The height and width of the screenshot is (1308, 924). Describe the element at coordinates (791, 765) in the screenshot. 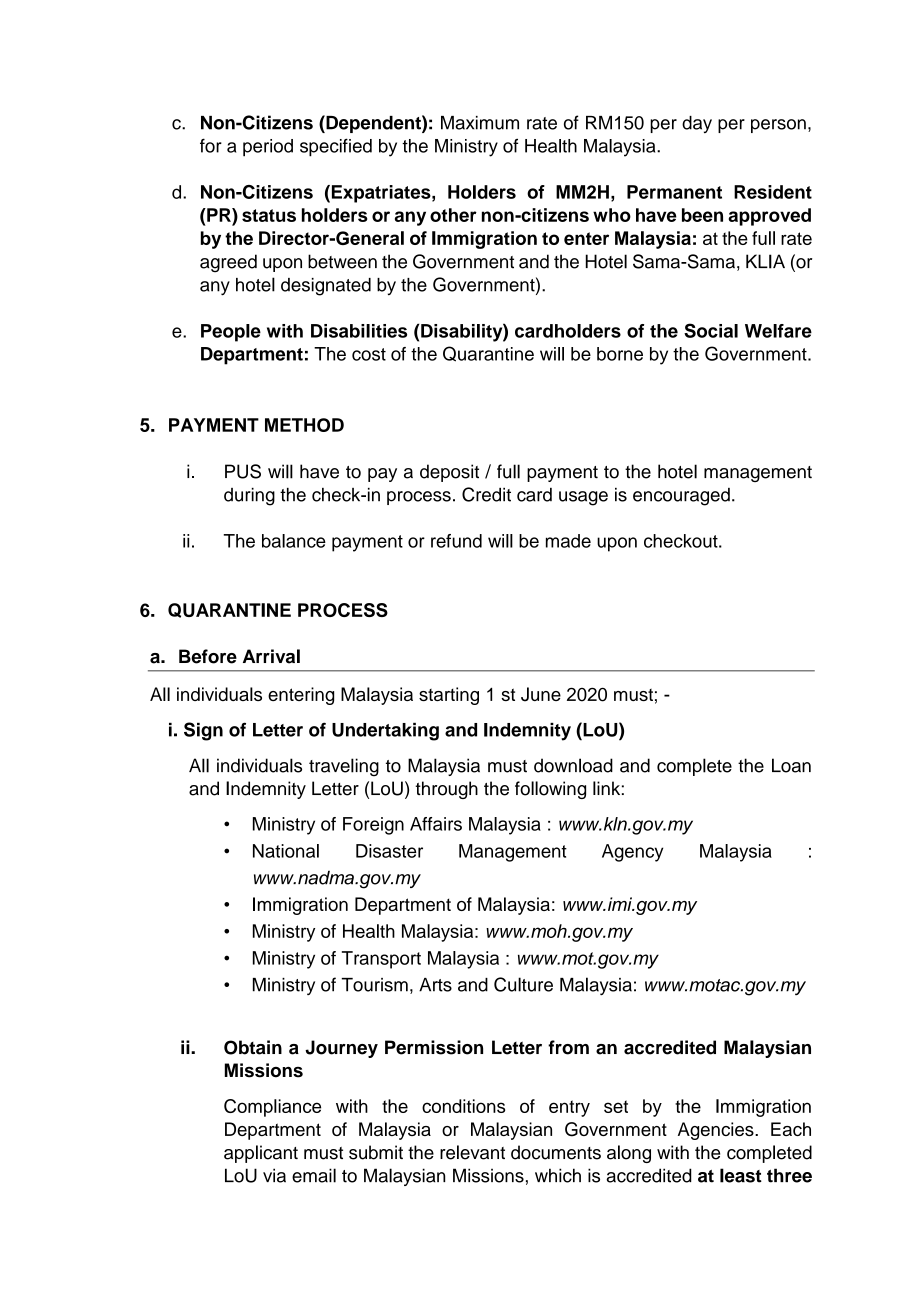

I see `Loan` at that location.
